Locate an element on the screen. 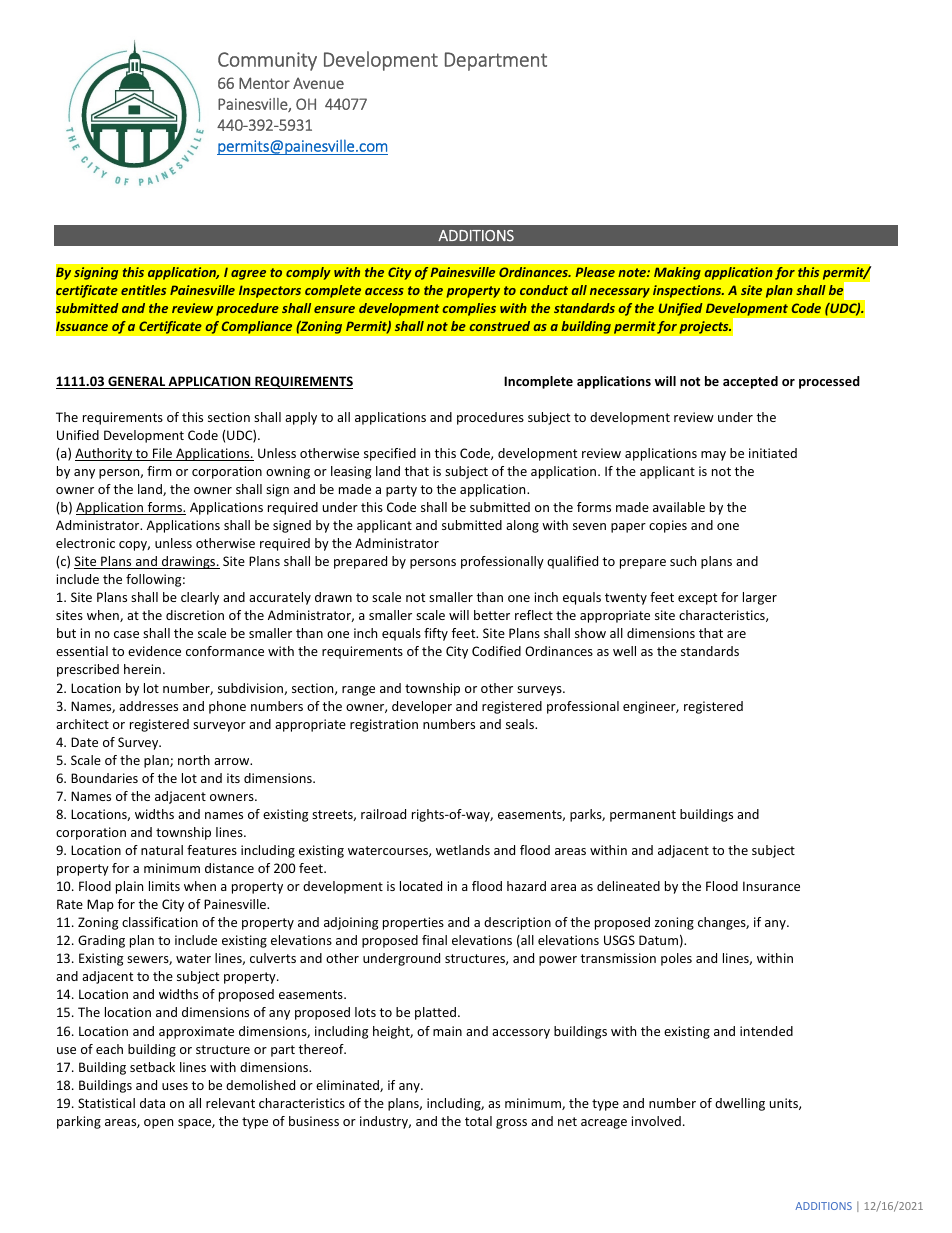 The image size is (952, 1233). total is located at coordinates (478, 1121).
